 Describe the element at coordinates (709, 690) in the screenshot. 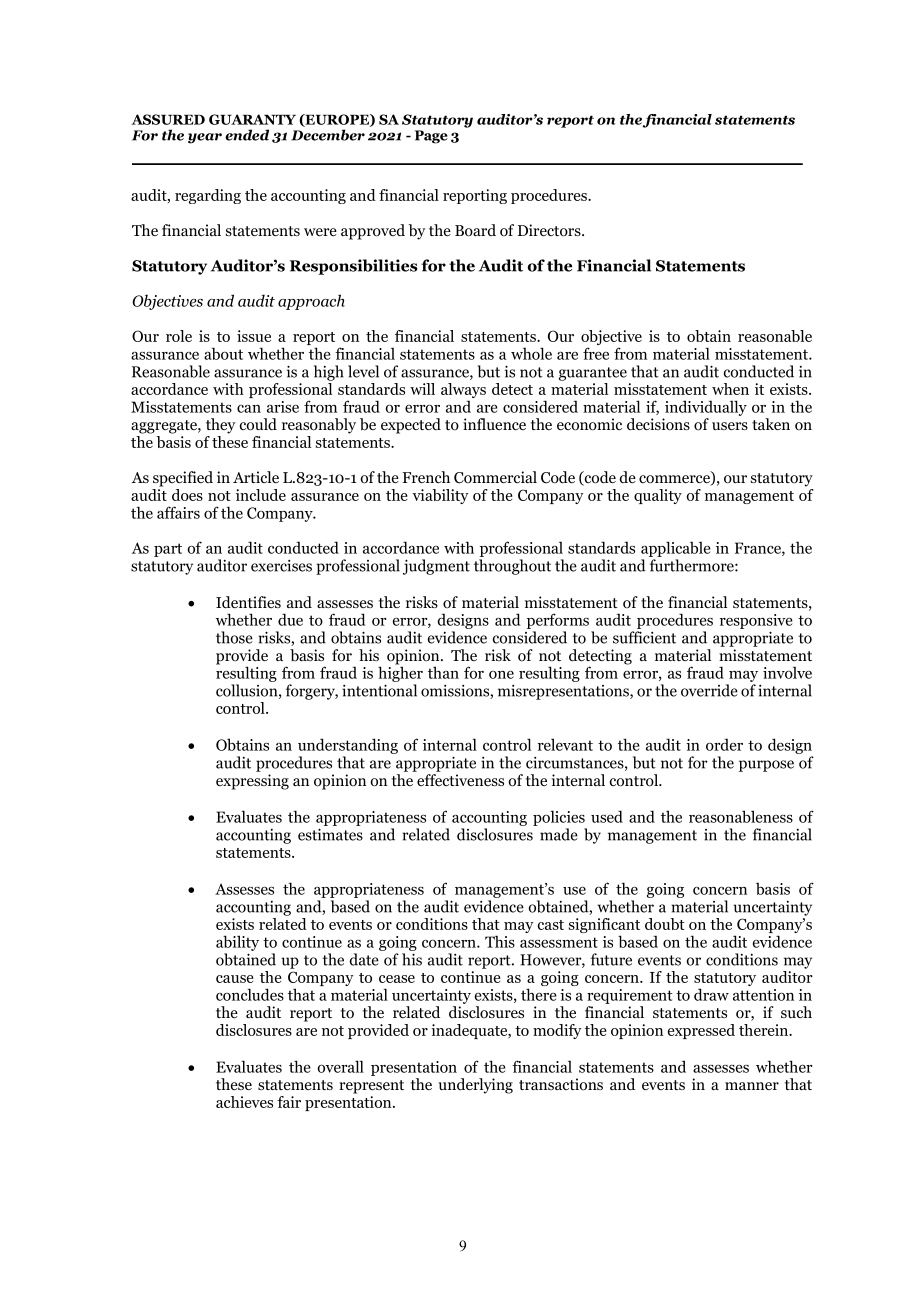

I see `override` at that location.
